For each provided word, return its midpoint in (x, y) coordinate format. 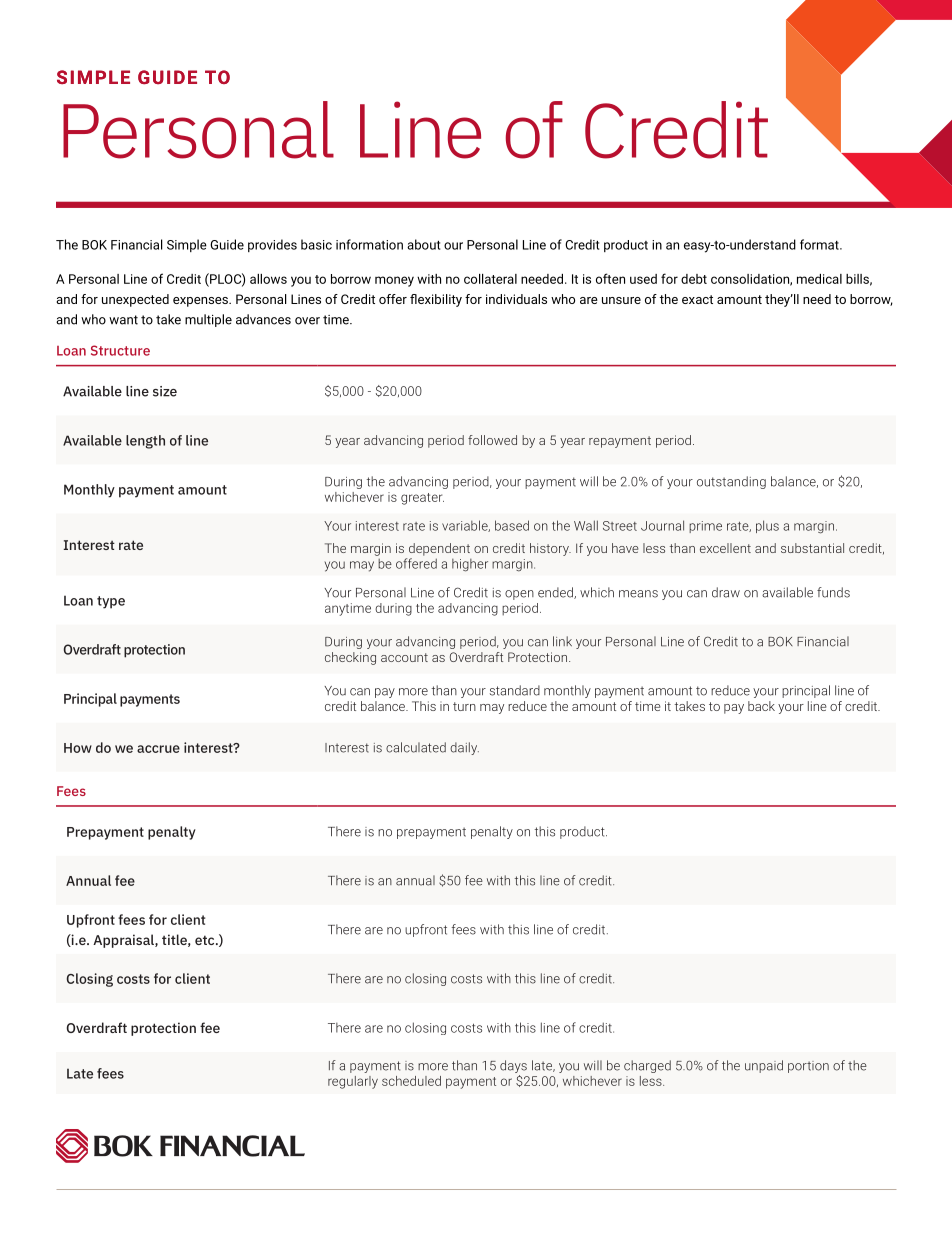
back (761, 706)
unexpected (135, 300)
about (423, 244)
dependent (439, 549)
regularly (353, 1082)
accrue (158, 749)
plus (767, 526)
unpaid (764, 1066)
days (513, 1066)
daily (464, 748)
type (111, 602)
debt (694, 279)
